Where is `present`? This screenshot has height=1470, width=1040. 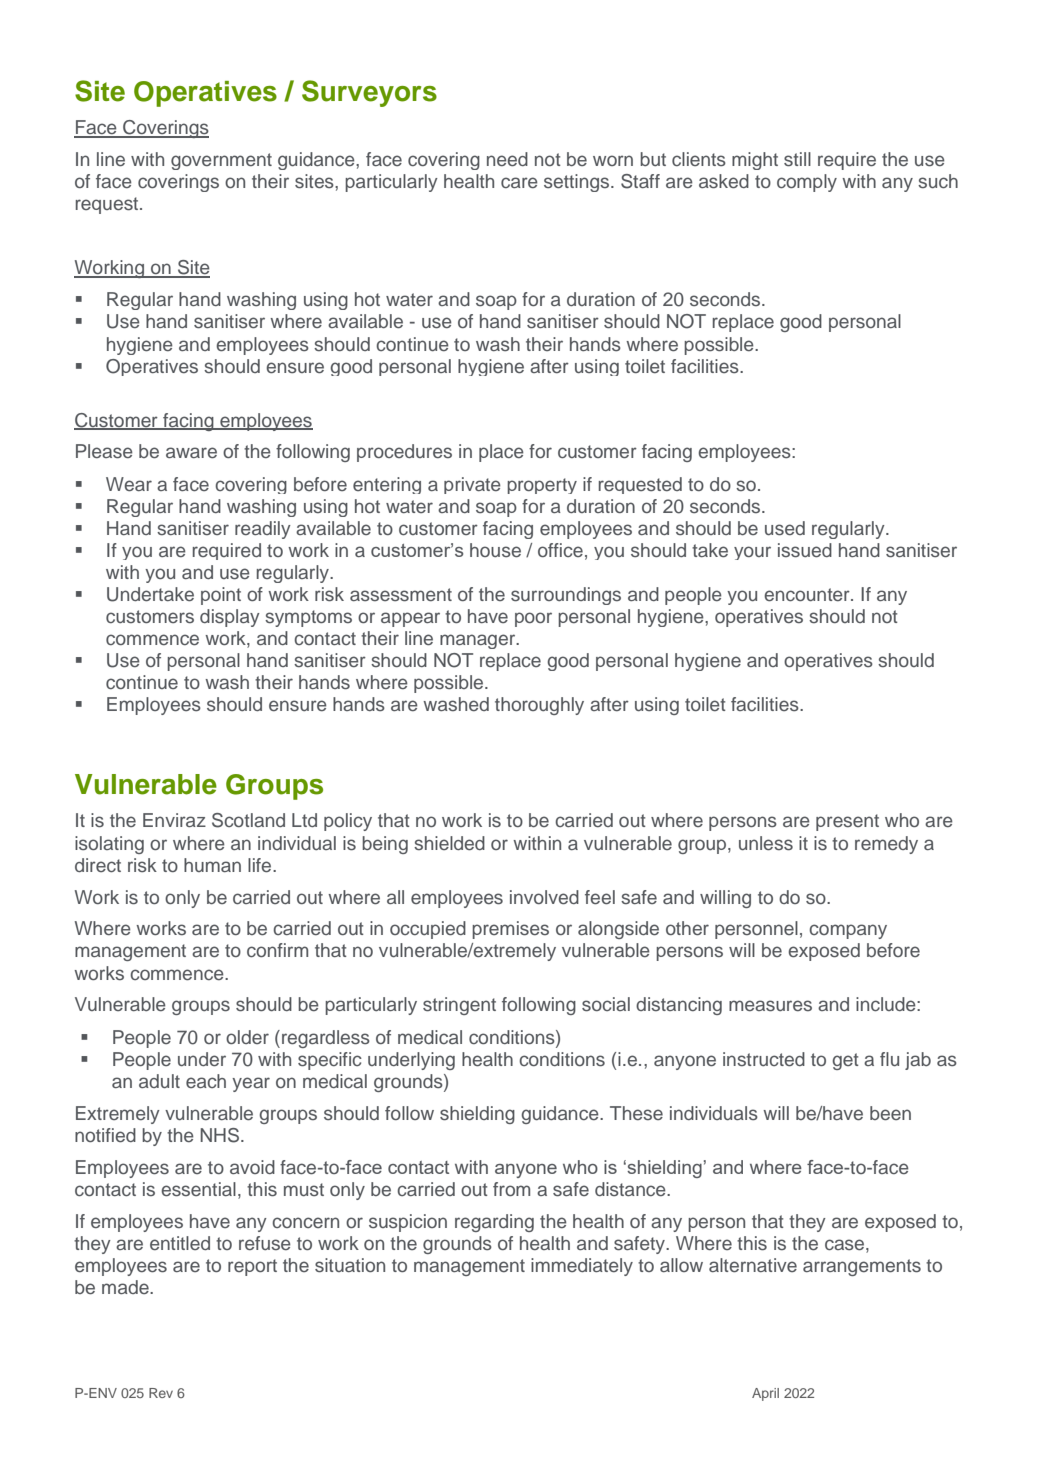 present is located at coordinates (847, 822).
